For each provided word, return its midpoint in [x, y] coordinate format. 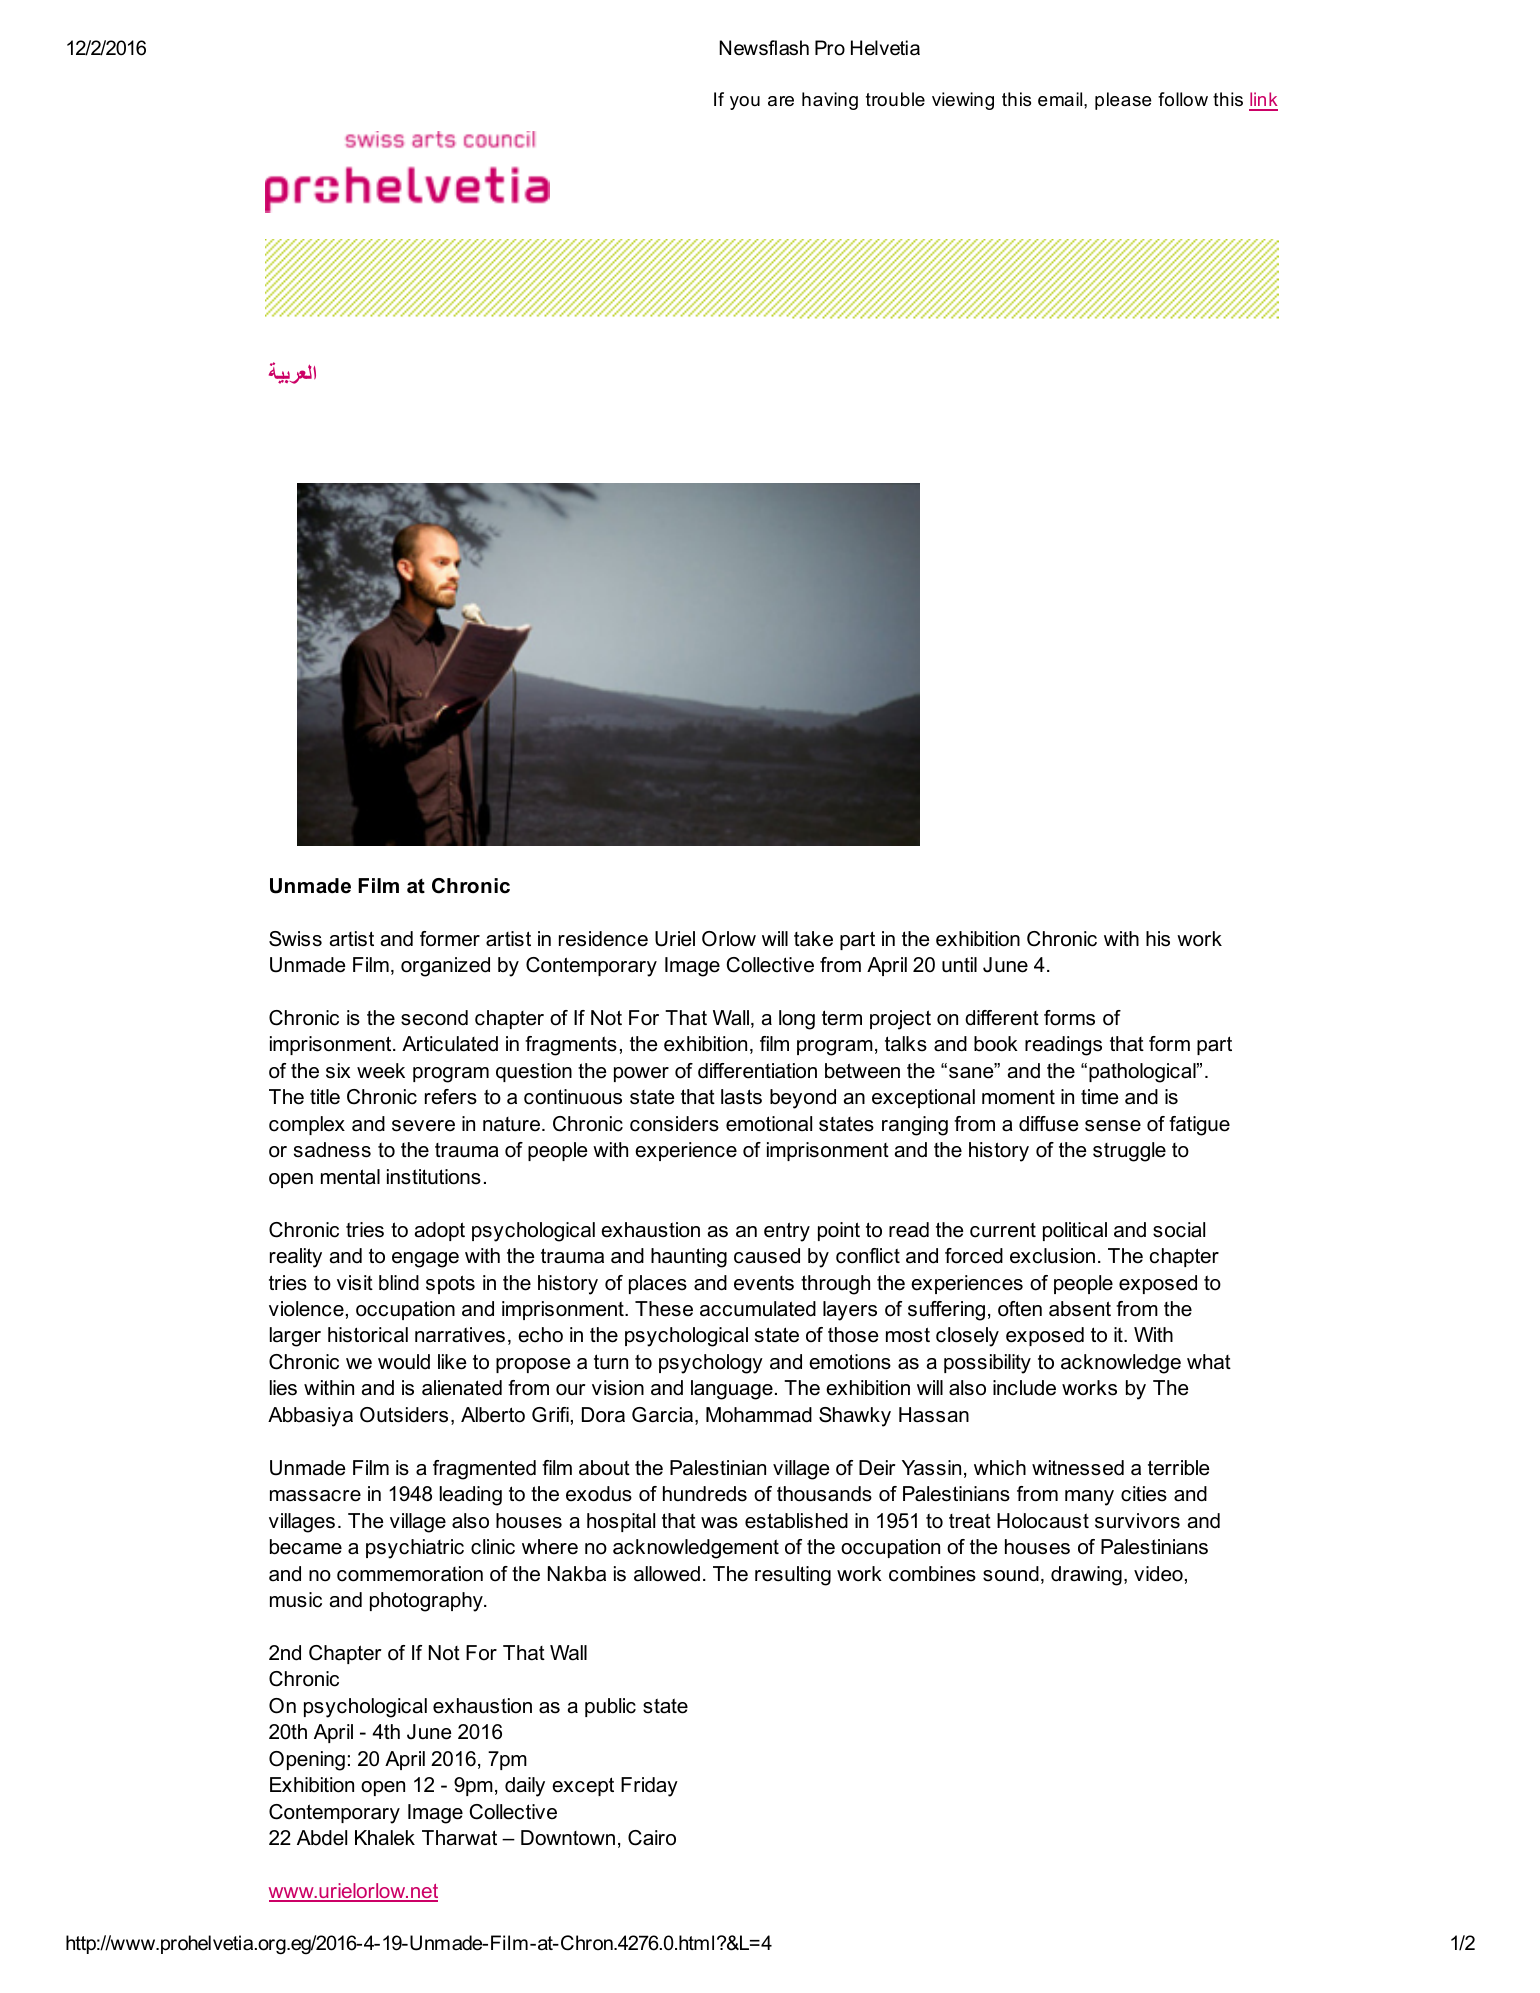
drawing [1086, 1576]
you [745, 103]
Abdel [322, 1838]
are [781, 101]
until [959, 965]
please [1123, 101]
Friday [649, 1787]
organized [445, 967]
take [813, 939]
